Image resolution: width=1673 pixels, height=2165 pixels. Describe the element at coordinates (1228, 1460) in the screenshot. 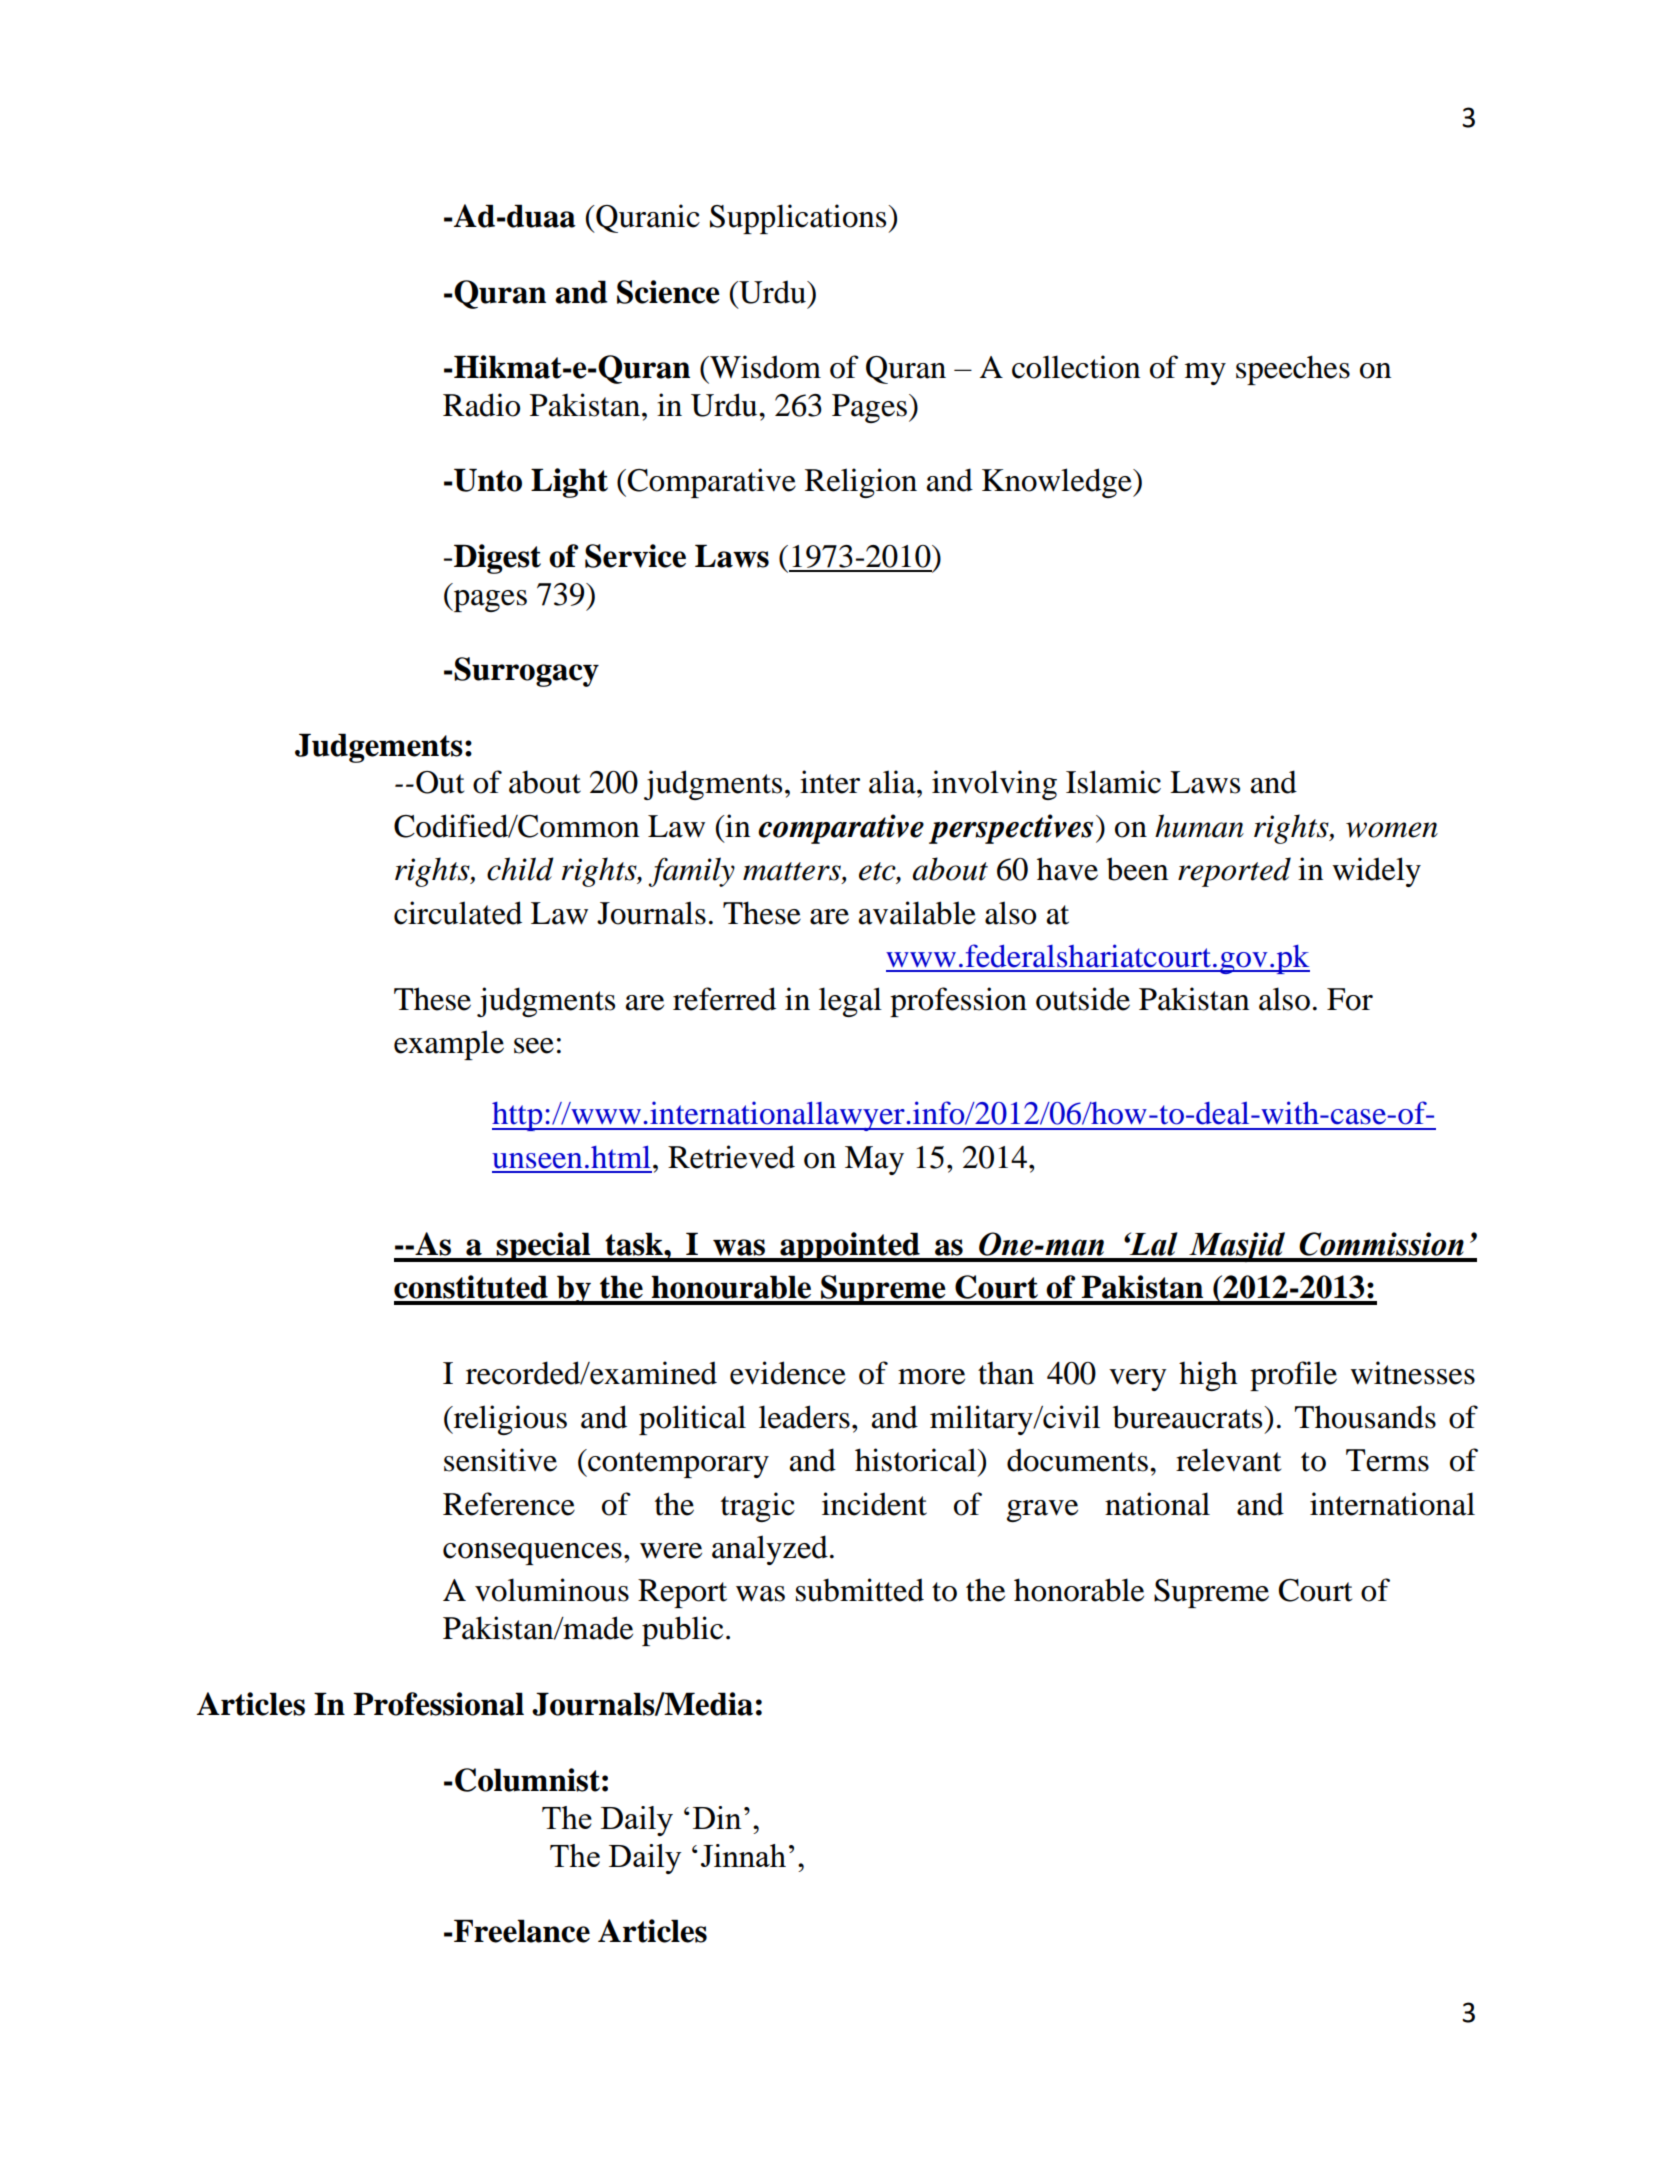

I see `relevant` at that location.
